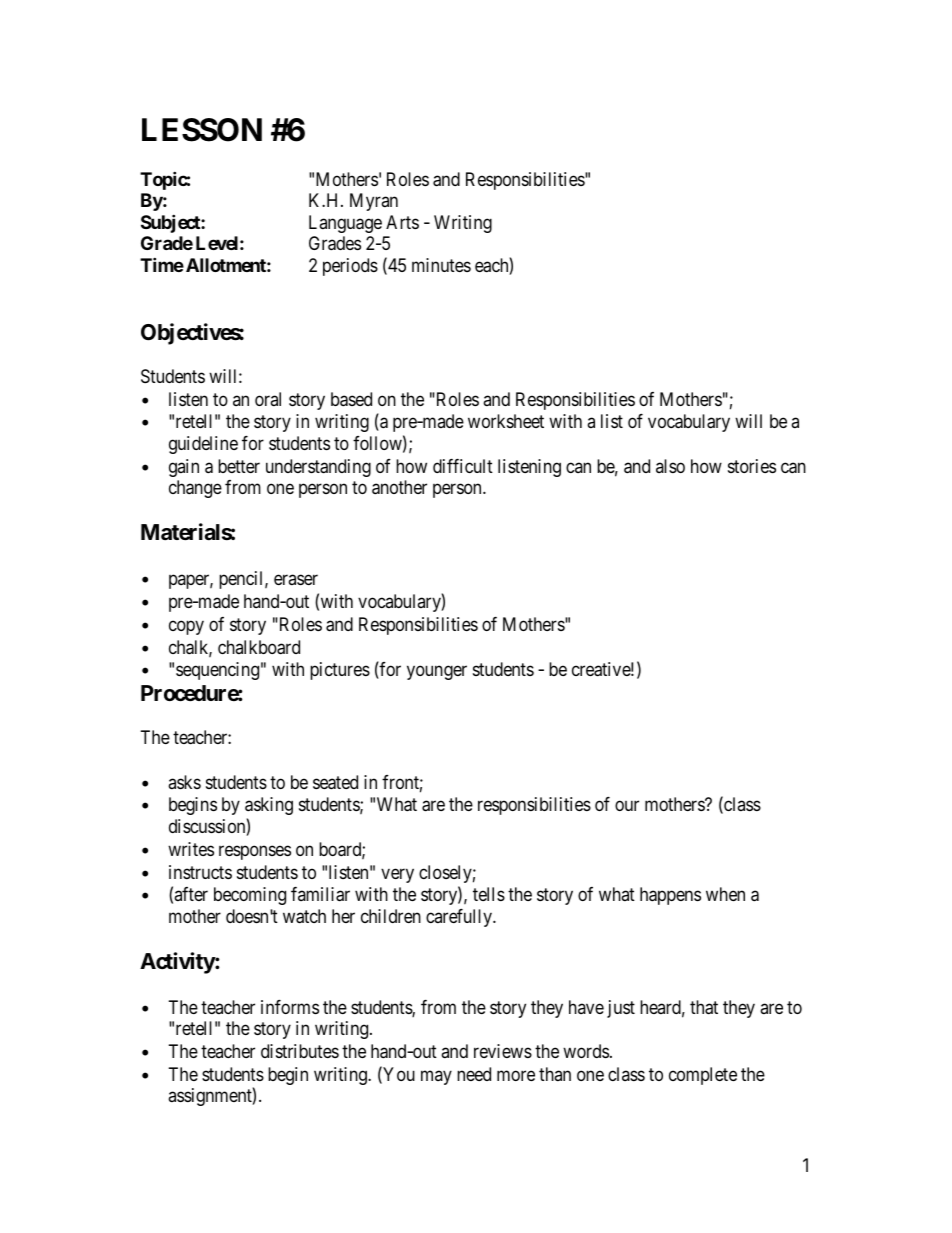  Describe the element at coordinates (300, 1051) in the screenshot. I see `distributes` at that location.
